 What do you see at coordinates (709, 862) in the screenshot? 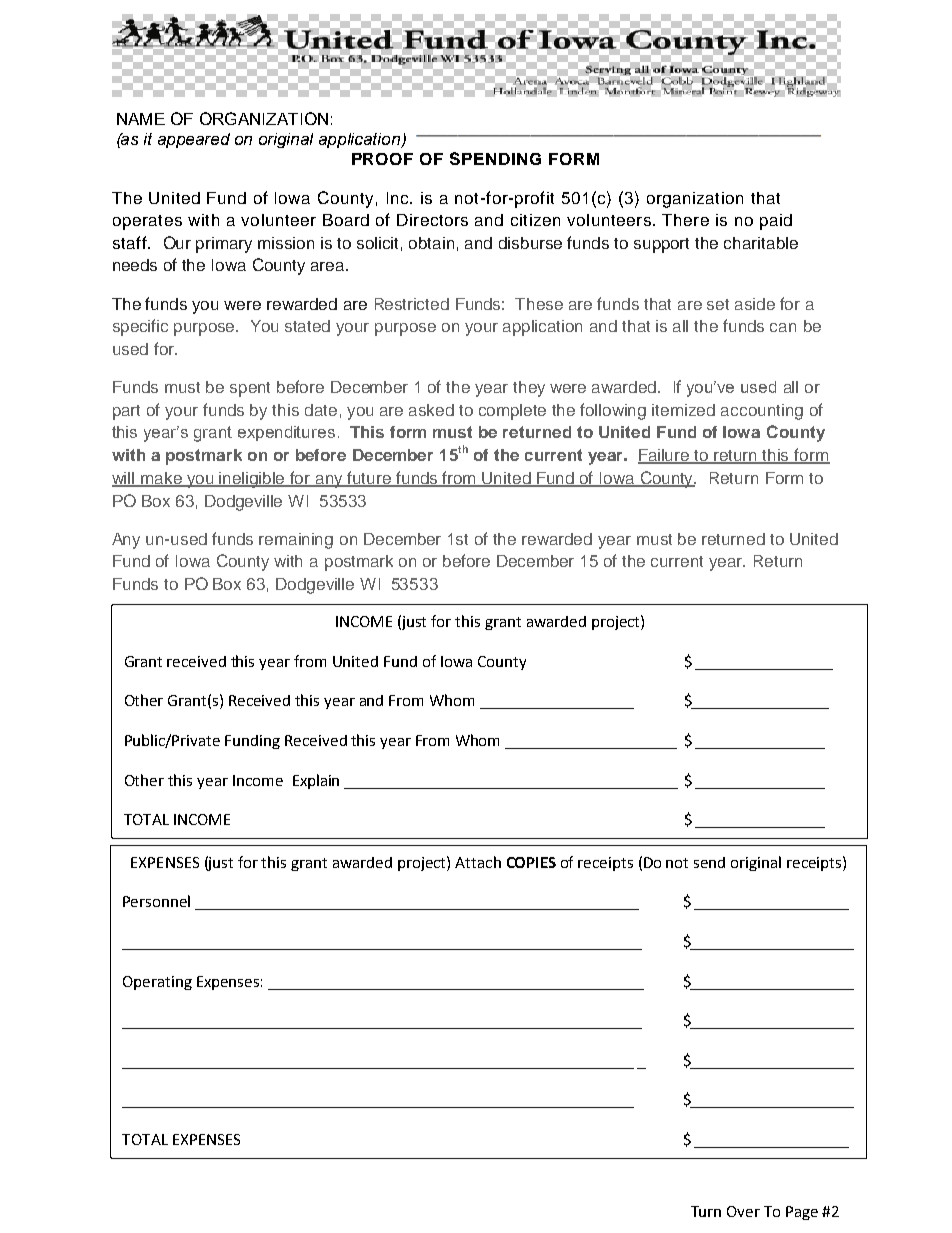
I see `send` at bounding box center [709, 862].
